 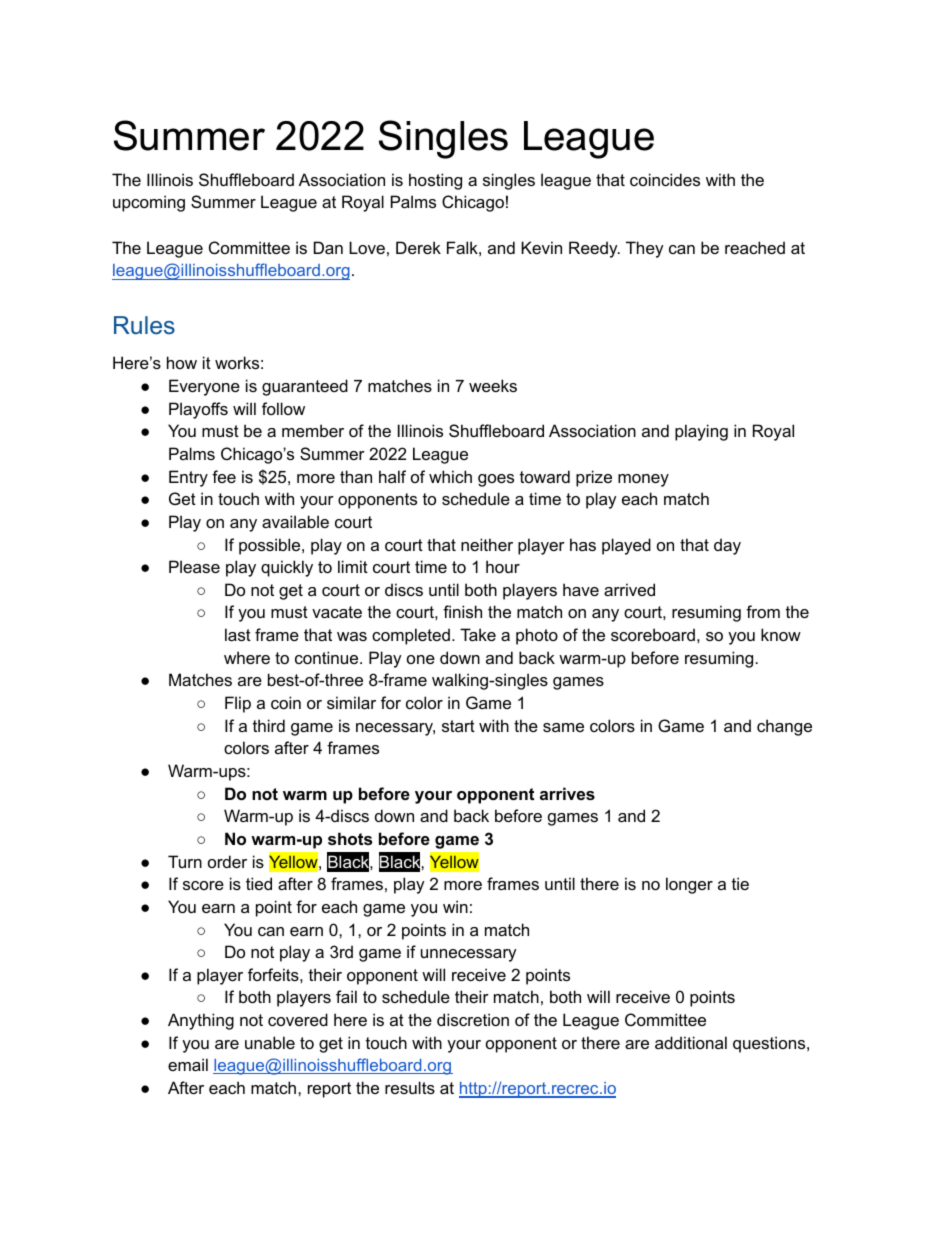 I want to click on upcoming, so click(x=149, y=203).
